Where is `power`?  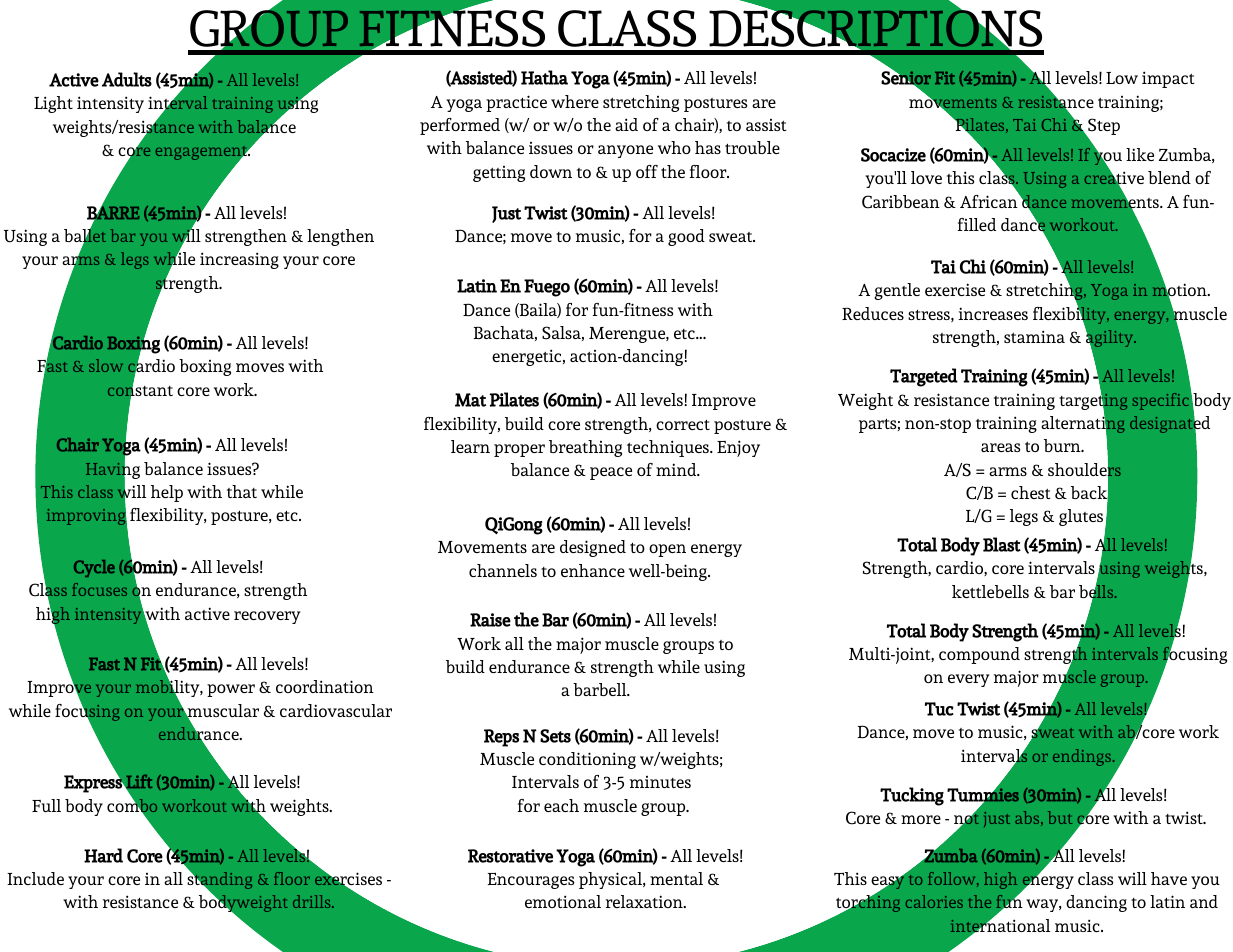 power is located at coordinates (231, 690).
